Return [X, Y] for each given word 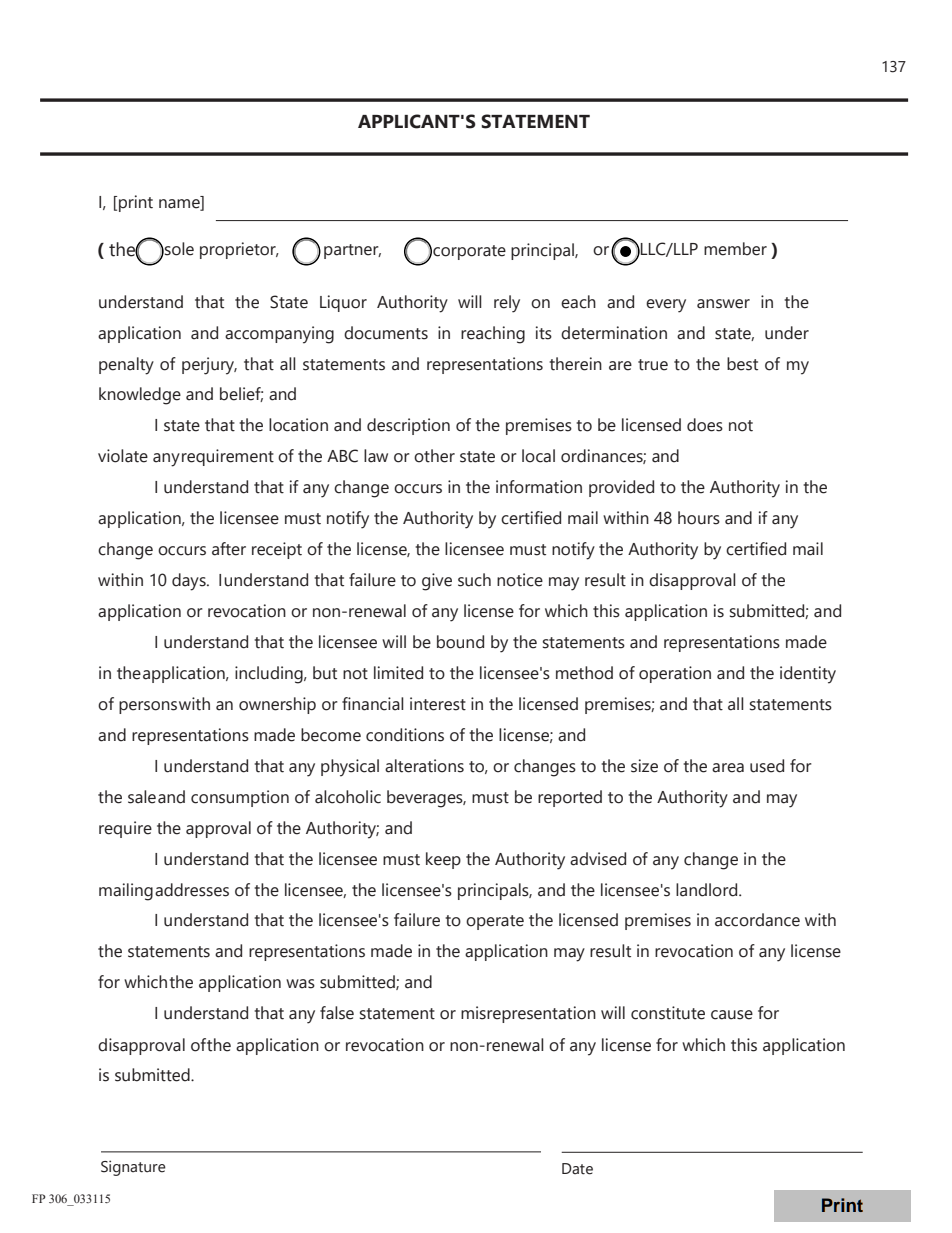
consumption [240, 798]
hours [699, 518]
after [229, 549]
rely [507, 304]
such [474, 580]
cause [732, 1015]
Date [577, 1169]
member [735, 249]
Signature [133, 1168]
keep [443, 860]
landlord [708, 890]
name [180, 205]
